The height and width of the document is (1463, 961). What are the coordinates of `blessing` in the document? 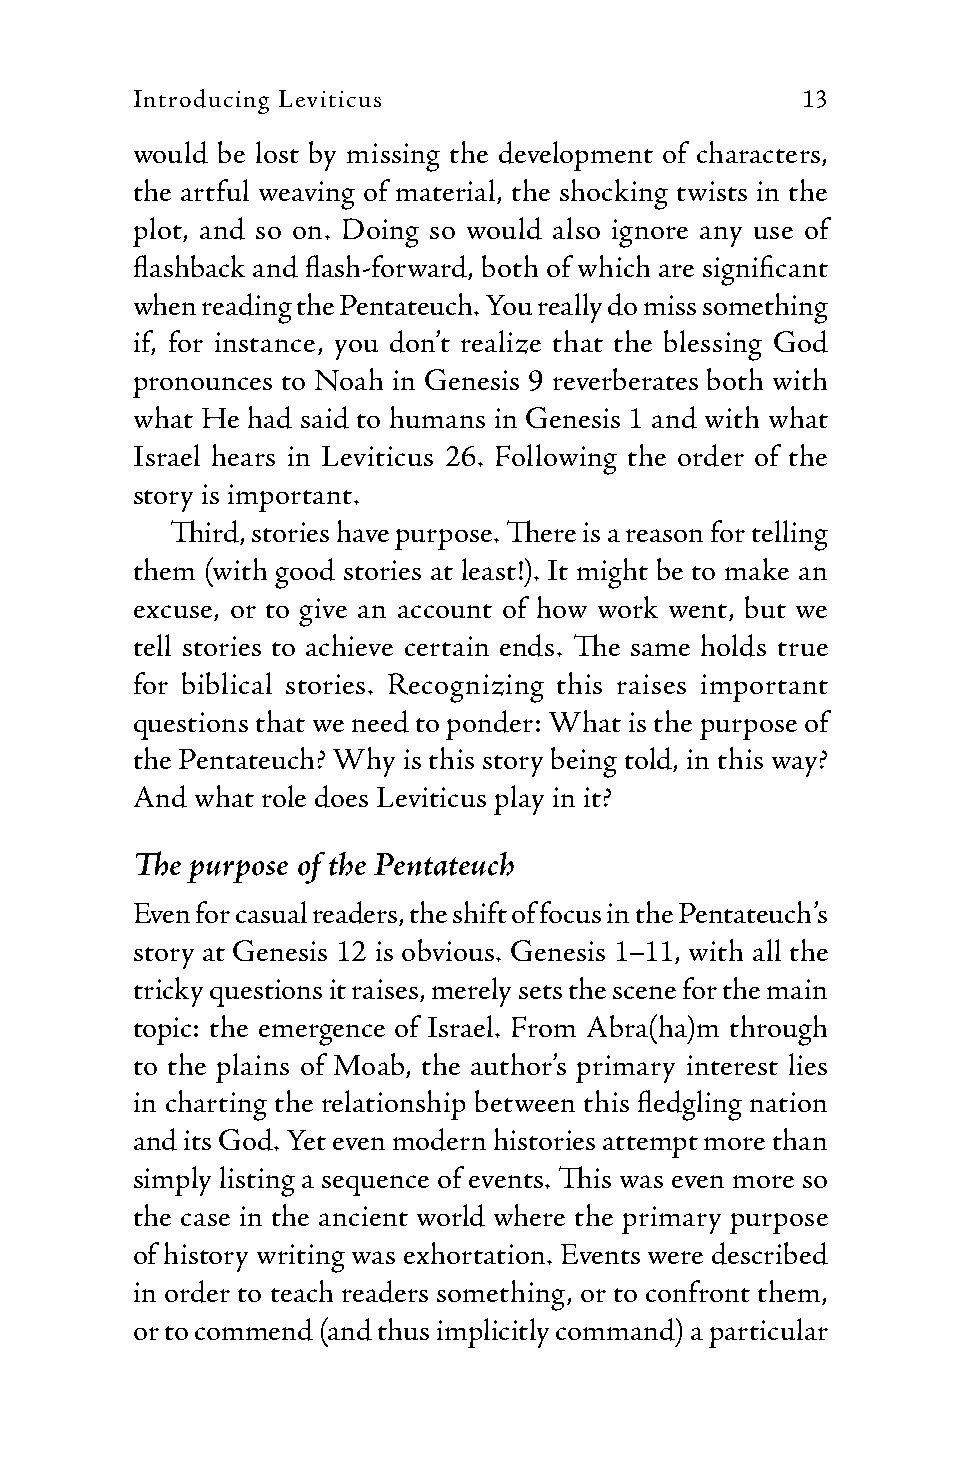 It's located at (713, 345).
